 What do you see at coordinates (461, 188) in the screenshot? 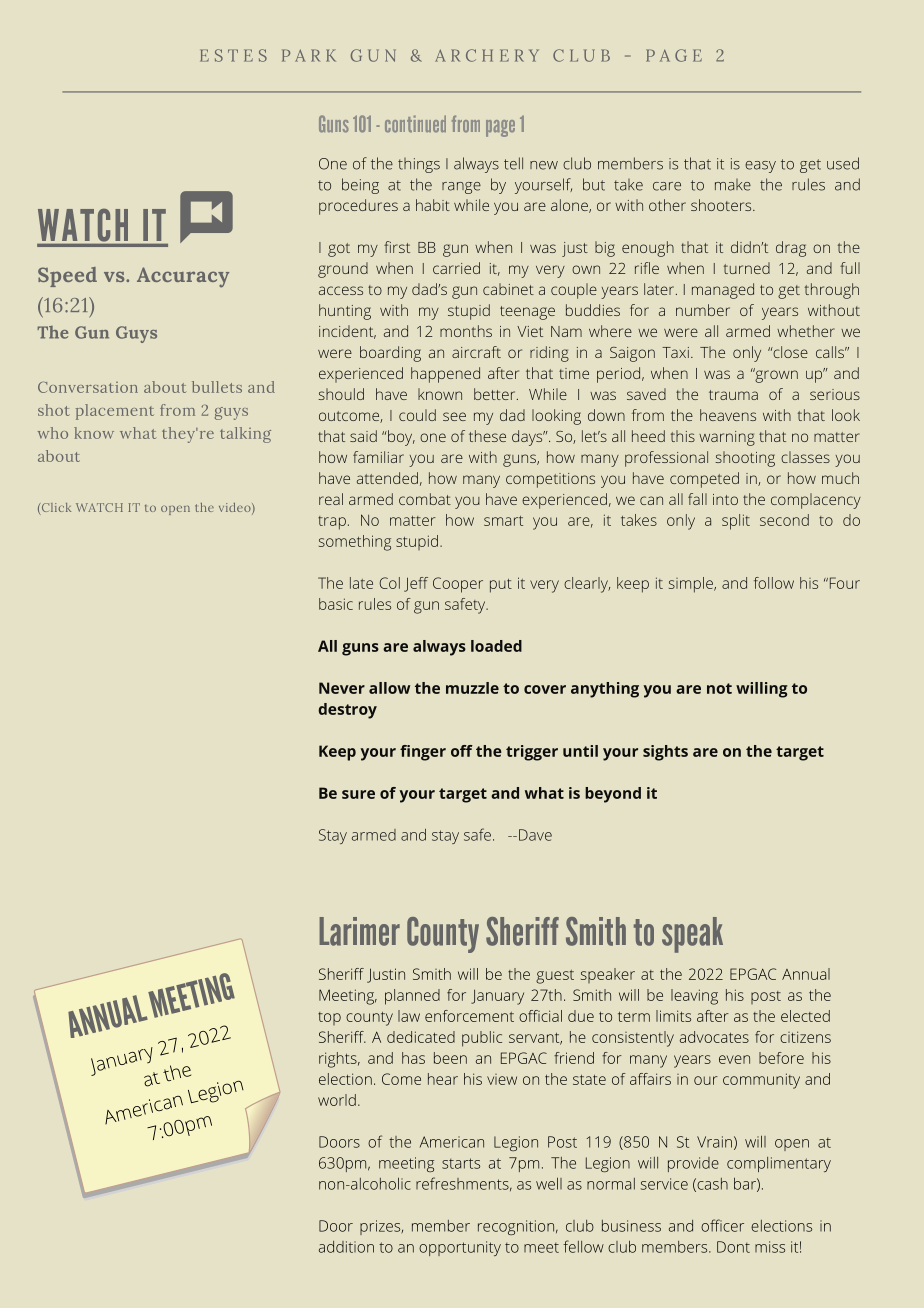
I see `range` at bounding box center [461, 188].
